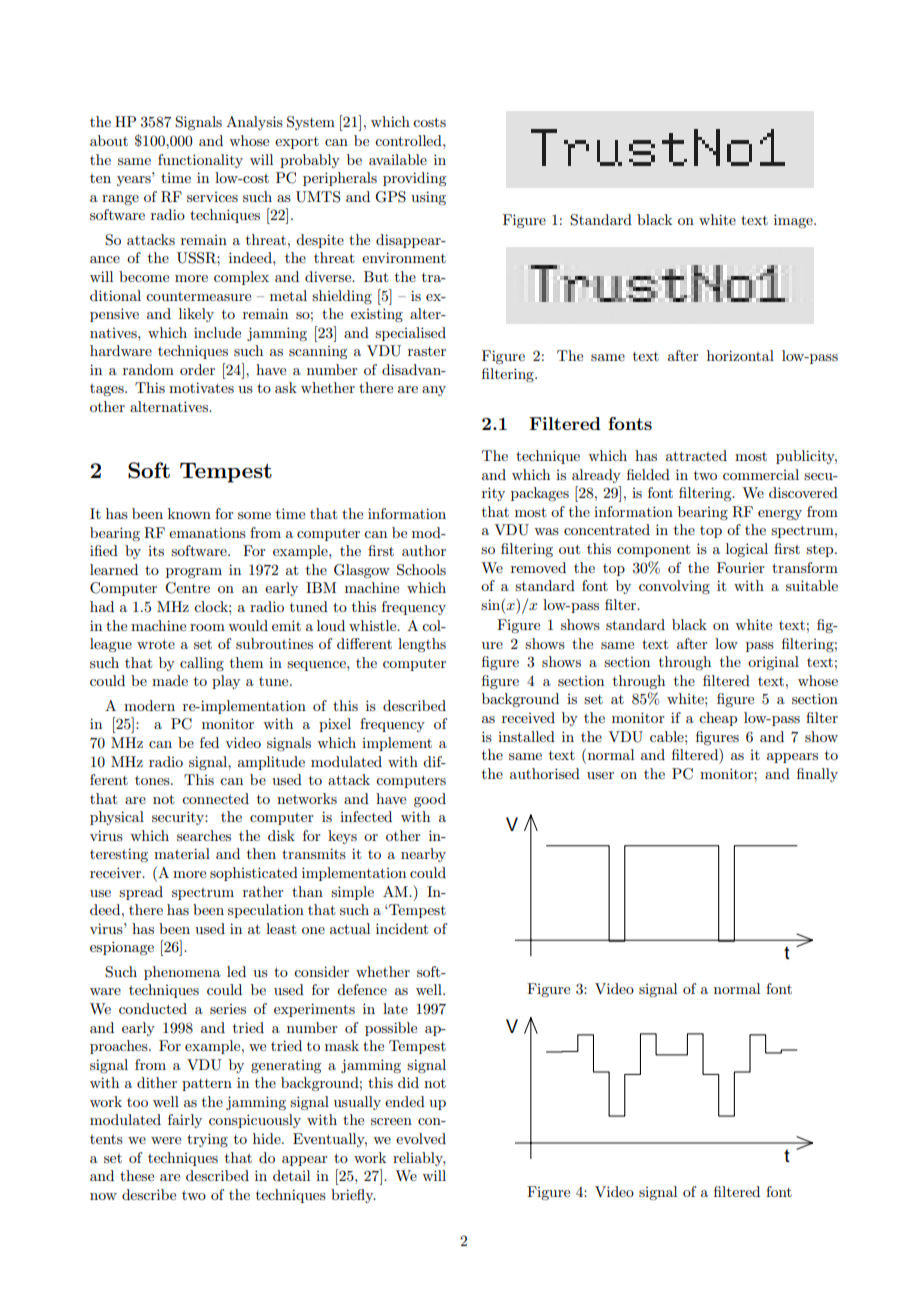 This image has height=1308, width=924. I want to click on lengths, so click(422, 645).
